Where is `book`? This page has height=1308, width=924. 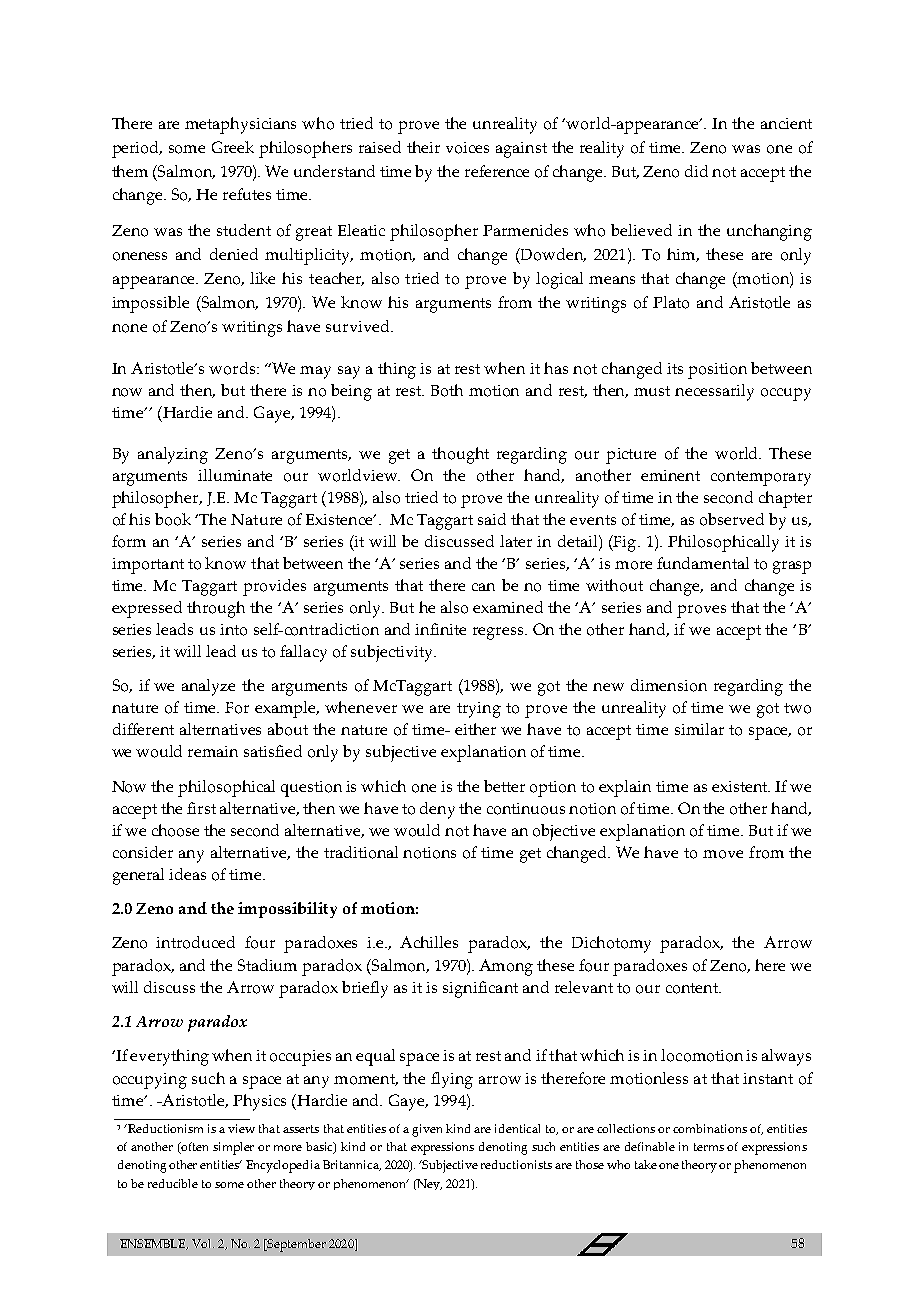 book is located at coordinates (173, 519).
